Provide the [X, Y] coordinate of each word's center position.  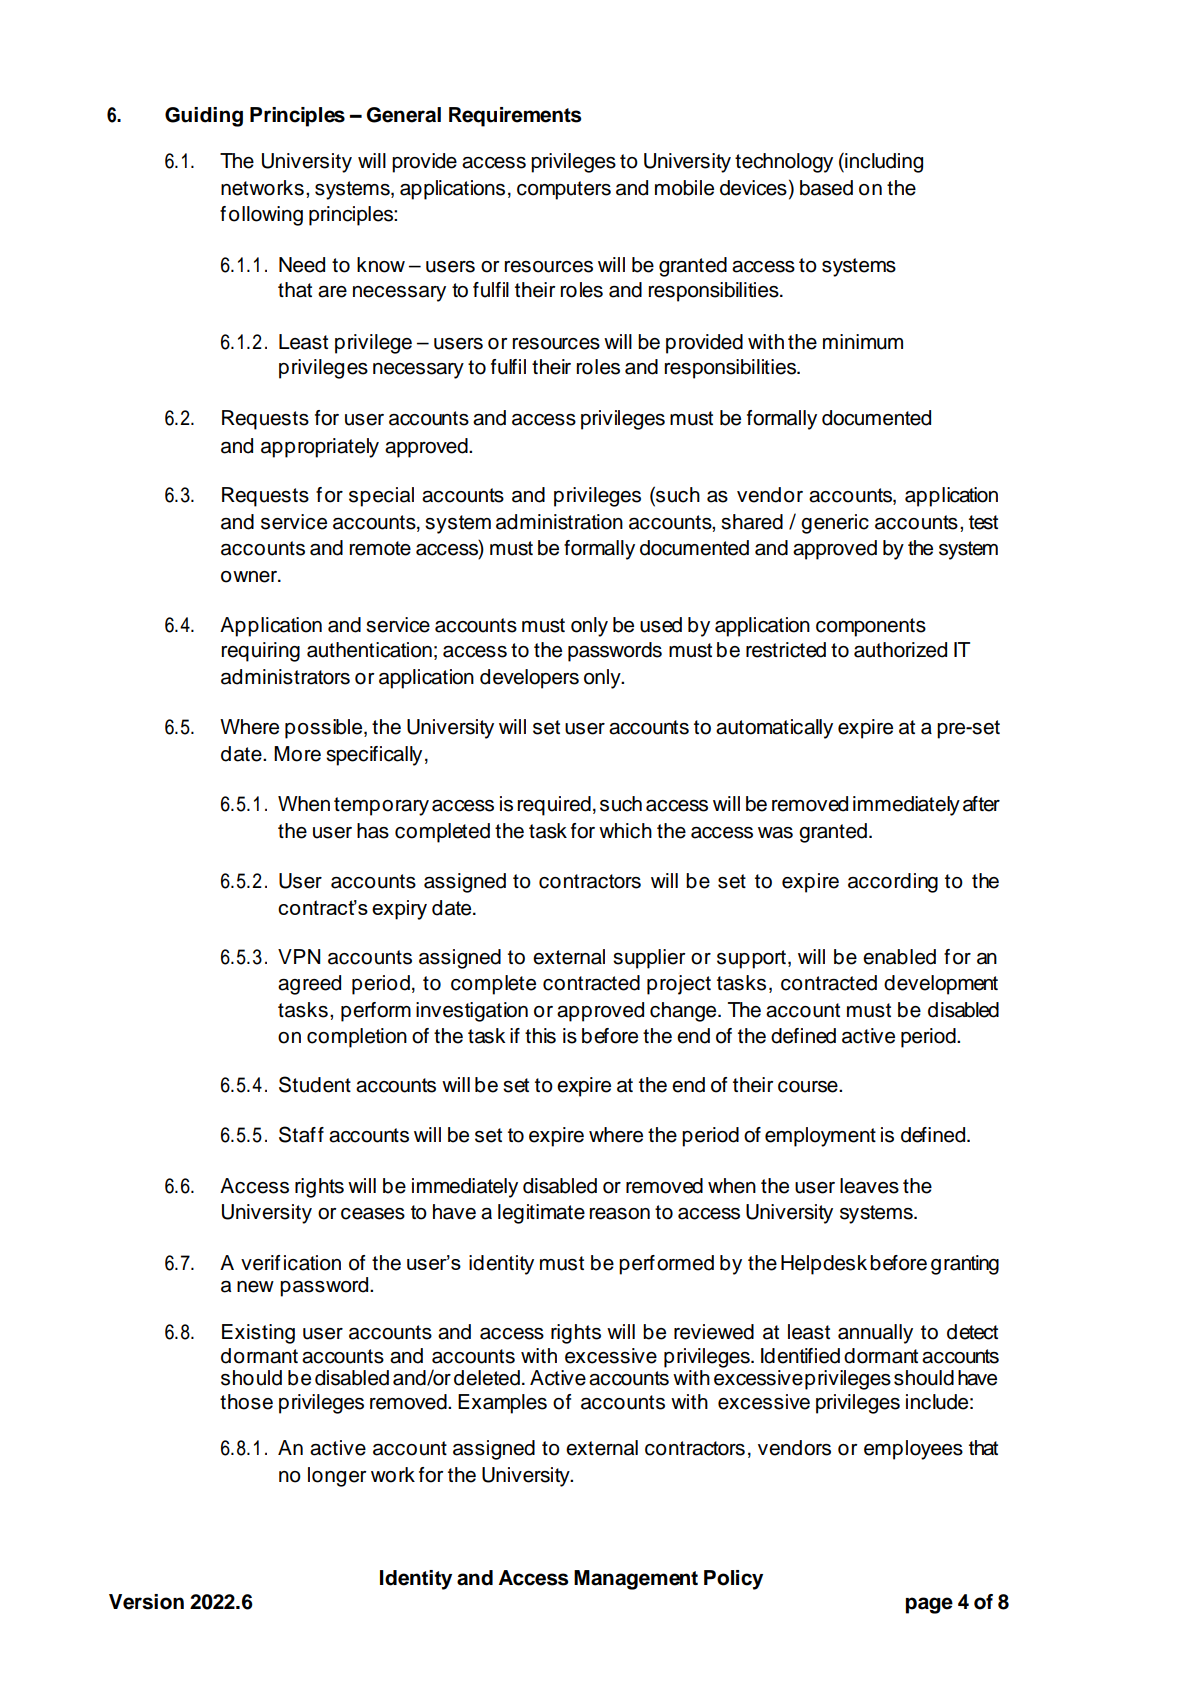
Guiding [204, 117]
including [883, 163]
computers [564, 190]
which [625, 831]
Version [146, 1602]
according [893, 883]
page [929, 1605]
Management [636, 1580]
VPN [299, 956]
